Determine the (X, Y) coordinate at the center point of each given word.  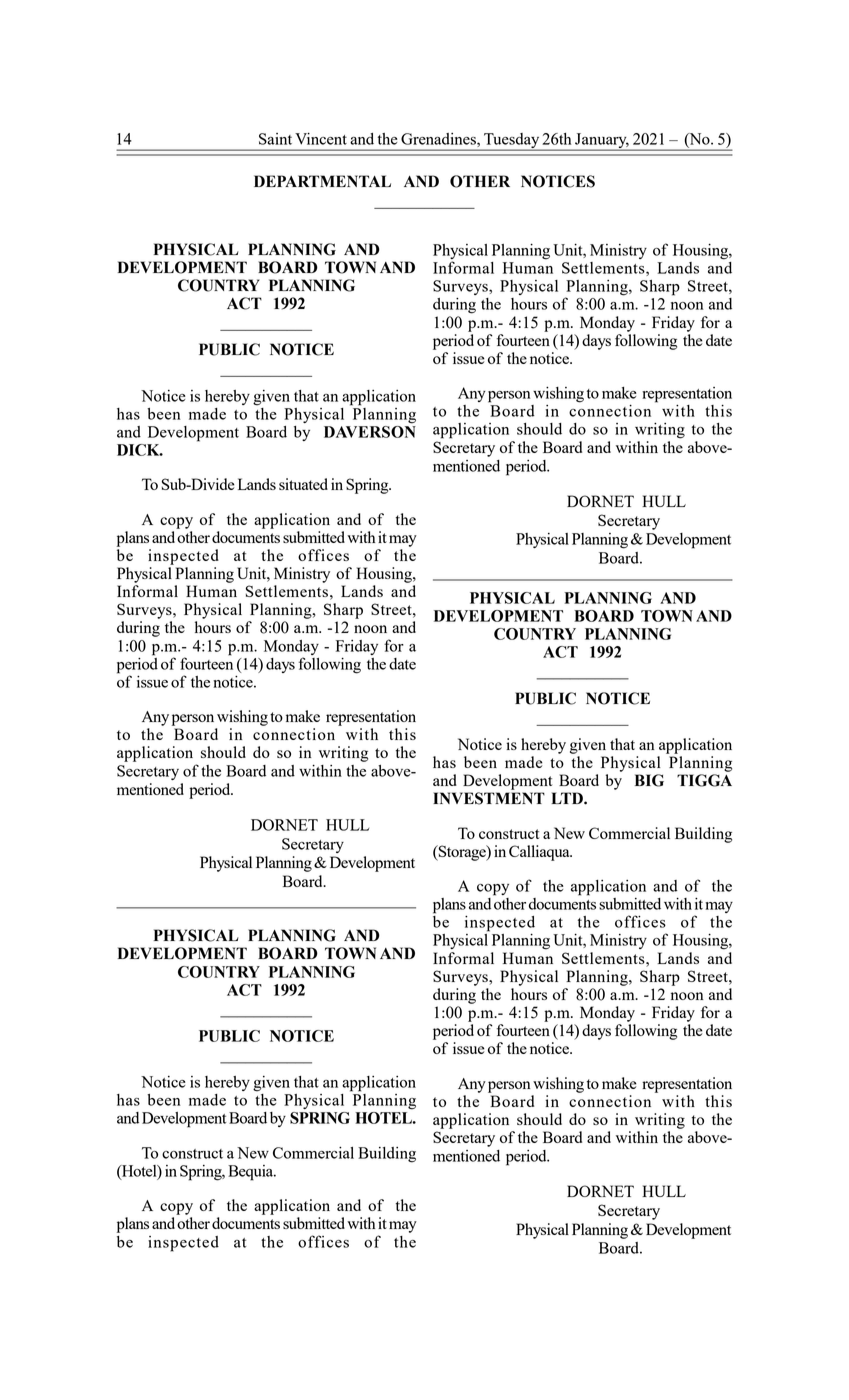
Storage (462, 853)
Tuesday (511, 141)
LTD (568, 798)
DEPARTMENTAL (322, 181)
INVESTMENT (489, 798)
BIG (649, 780)
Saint (275, 139)
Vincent (321, 139)
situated (303, 484)
